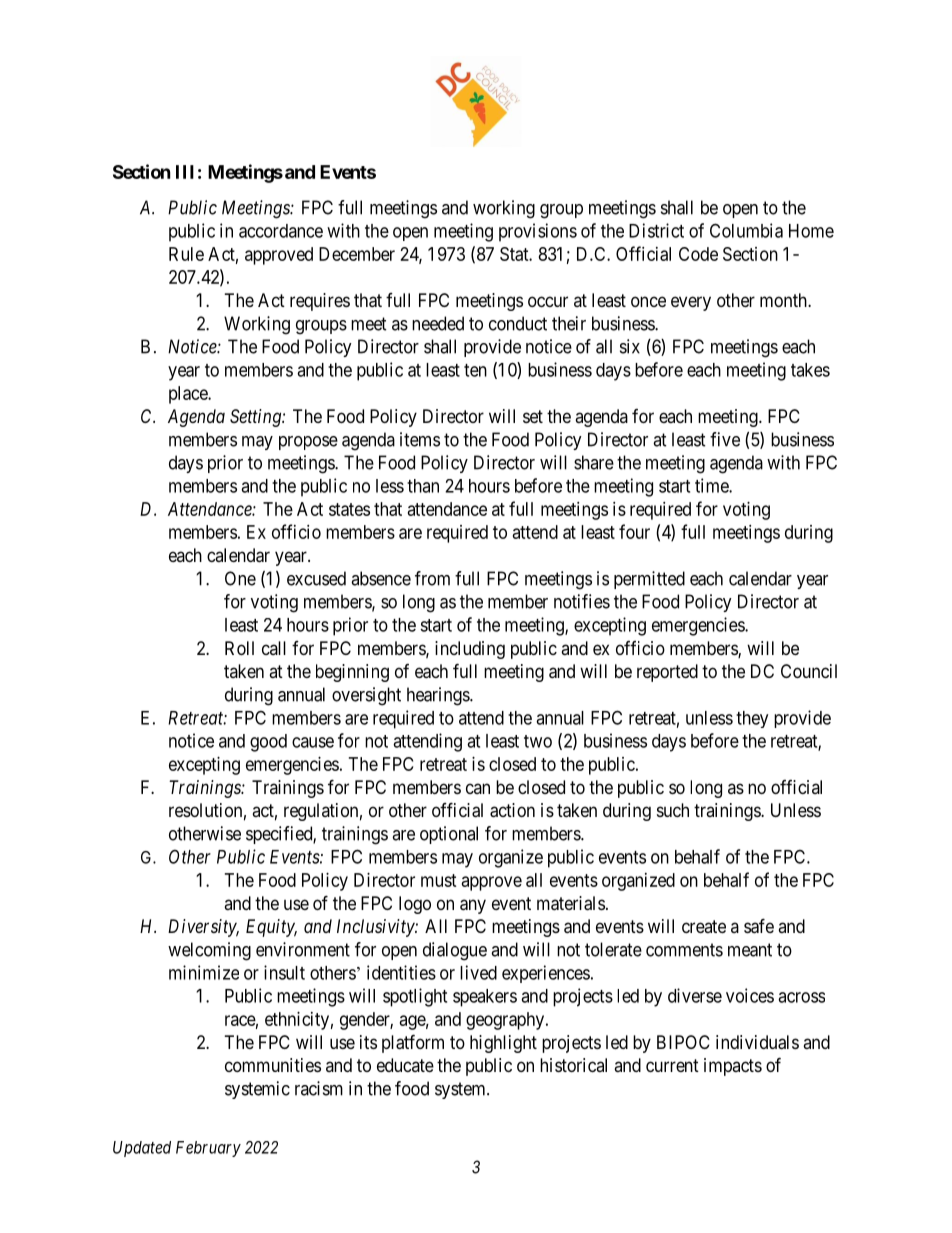  What do you see at coordinates (712, 485) in the image?
I see `time` at bounding box center [712, 485].
